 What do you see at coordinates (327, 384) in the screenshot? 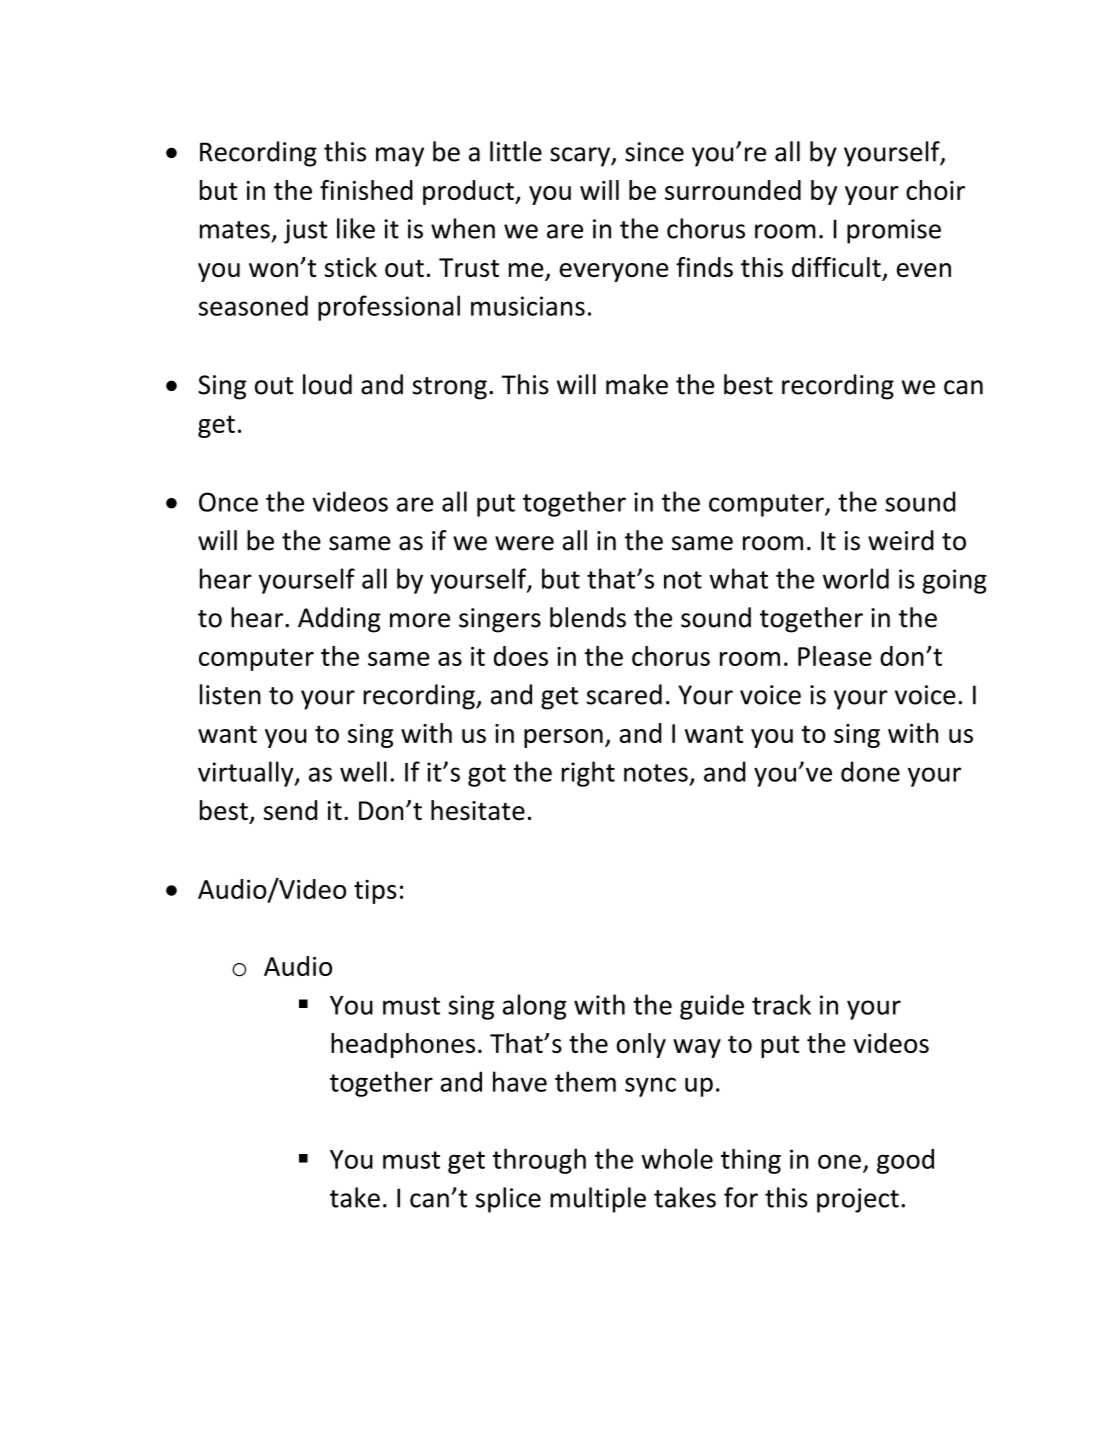
I see `loud` at bounding box center [327, 384].
